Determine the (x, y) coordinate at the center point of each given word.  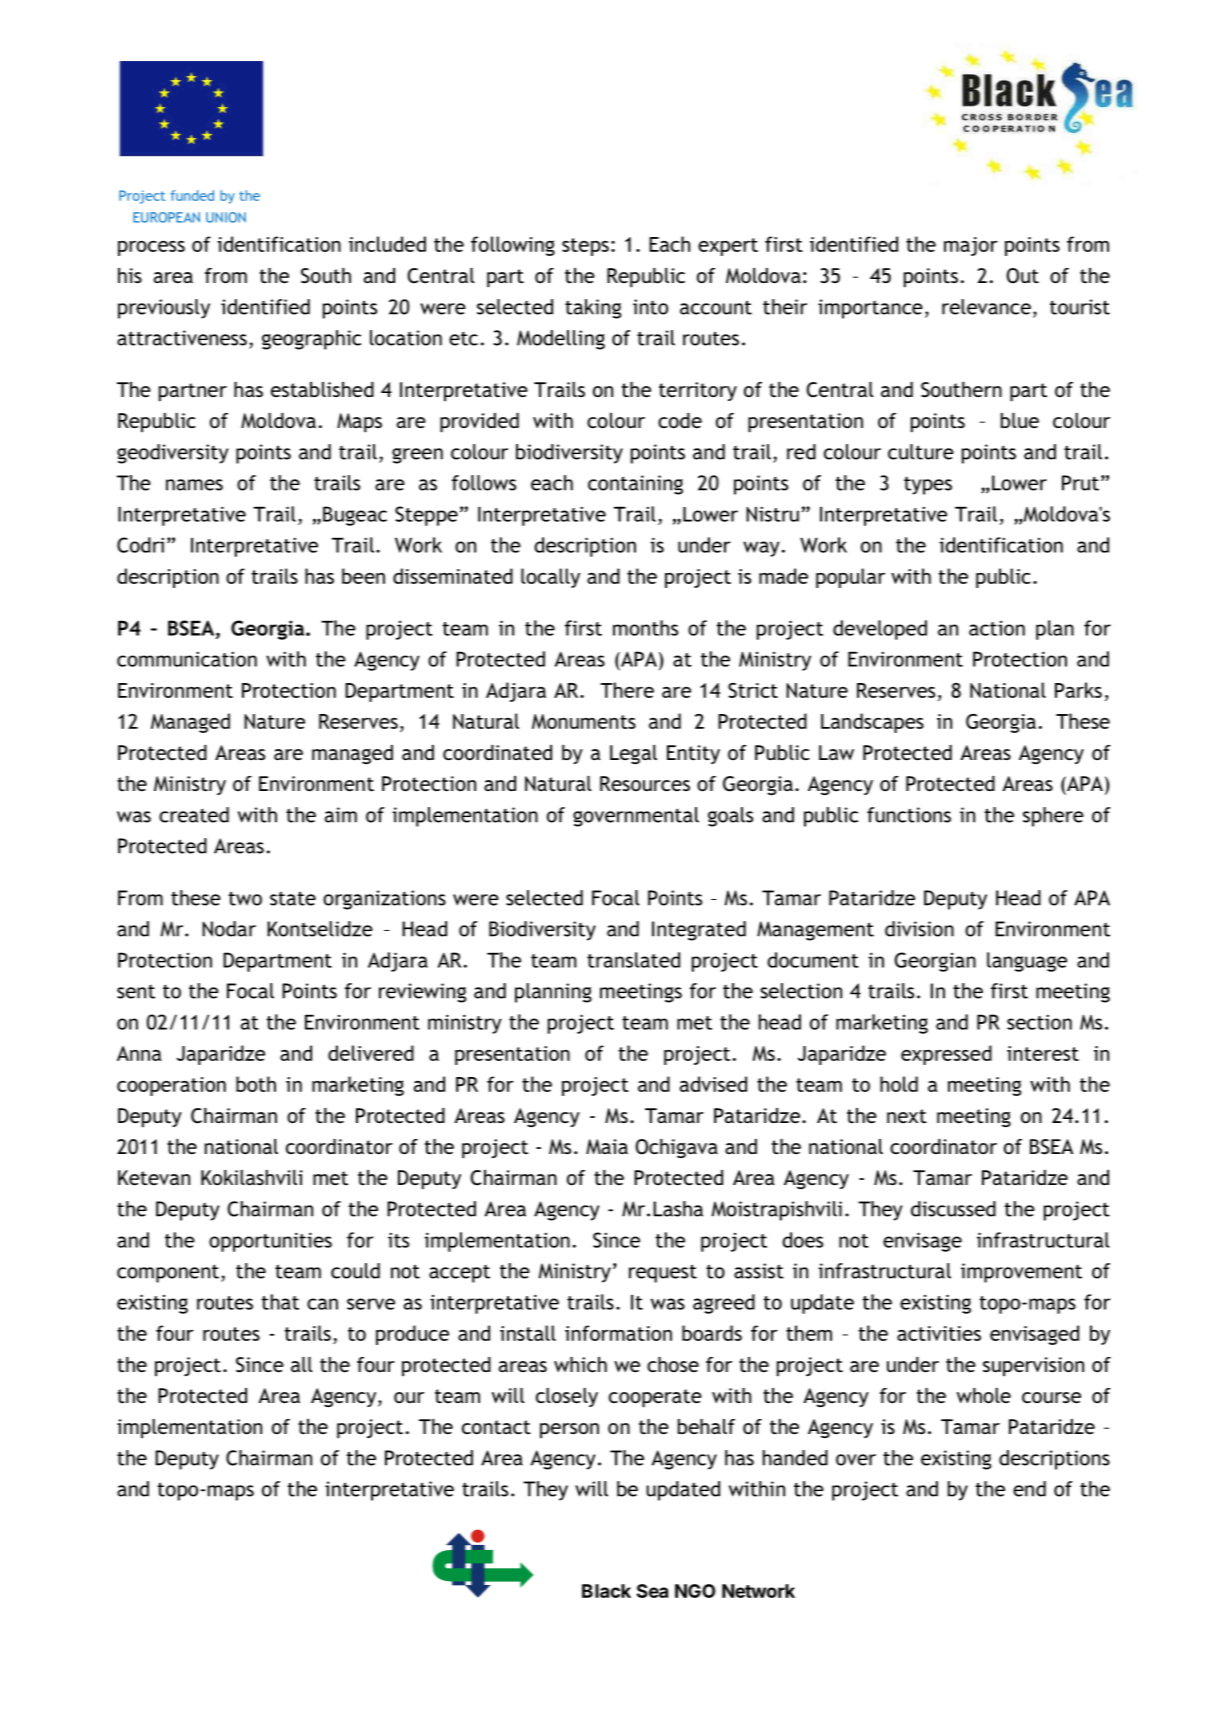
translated (633, 960)
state (293, 898)
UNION (226, 217)
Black (606, 1591)
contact (496, 1427)
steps (585, 247)
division (919, 929)
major (971, 246)
